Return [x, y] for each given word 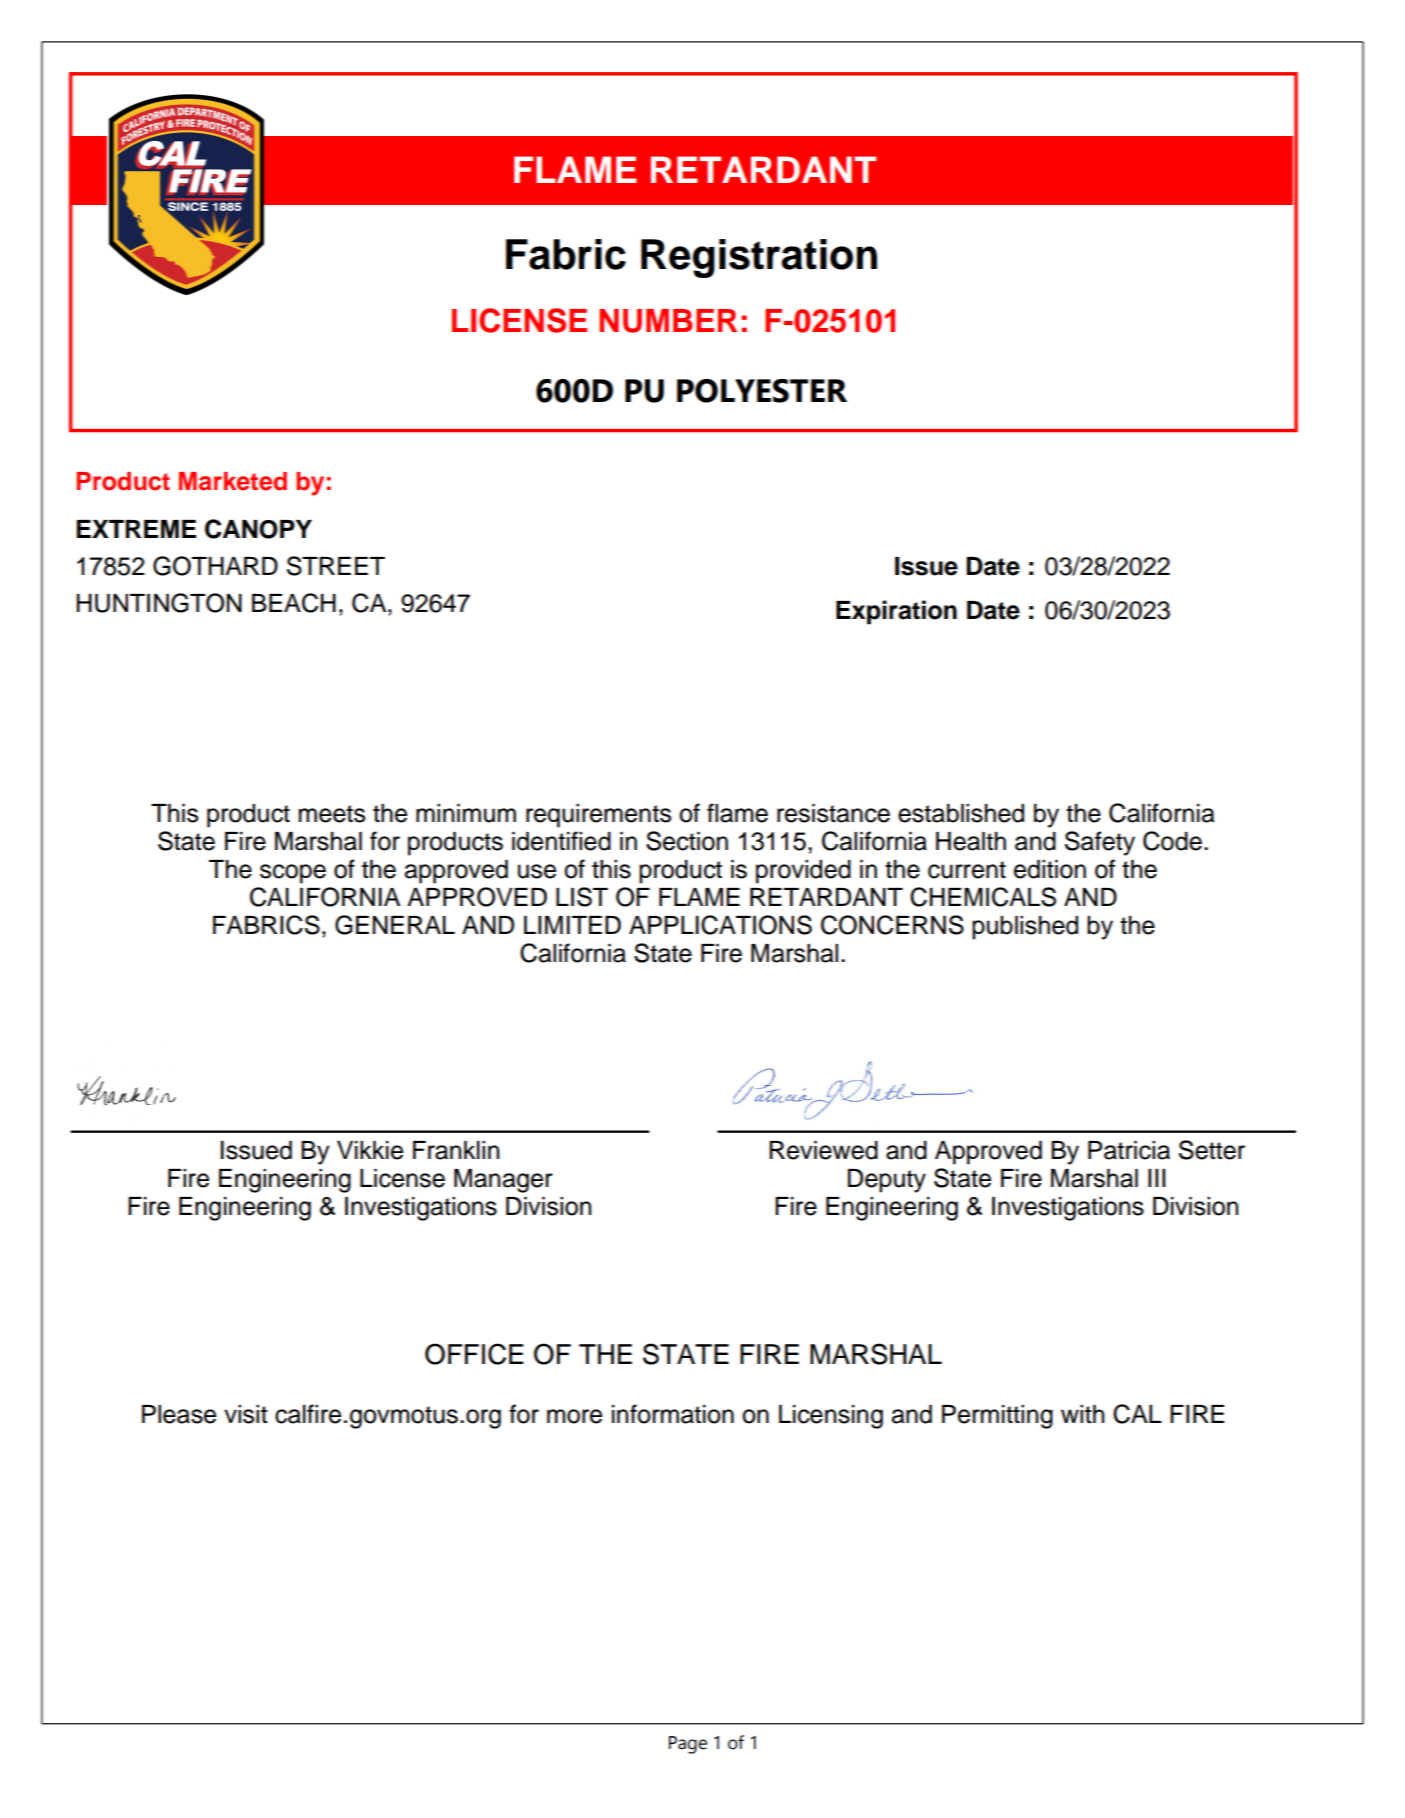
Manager [503, 1181]
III [1157, 1178]
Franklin [456, 1150]
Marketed [233, 481]
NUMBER [668, 321]
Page [688, 1745]
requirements [598, 816]
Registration [759, 258]
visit [246, 1414]
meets [332, 814]
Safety [1100, 843]
